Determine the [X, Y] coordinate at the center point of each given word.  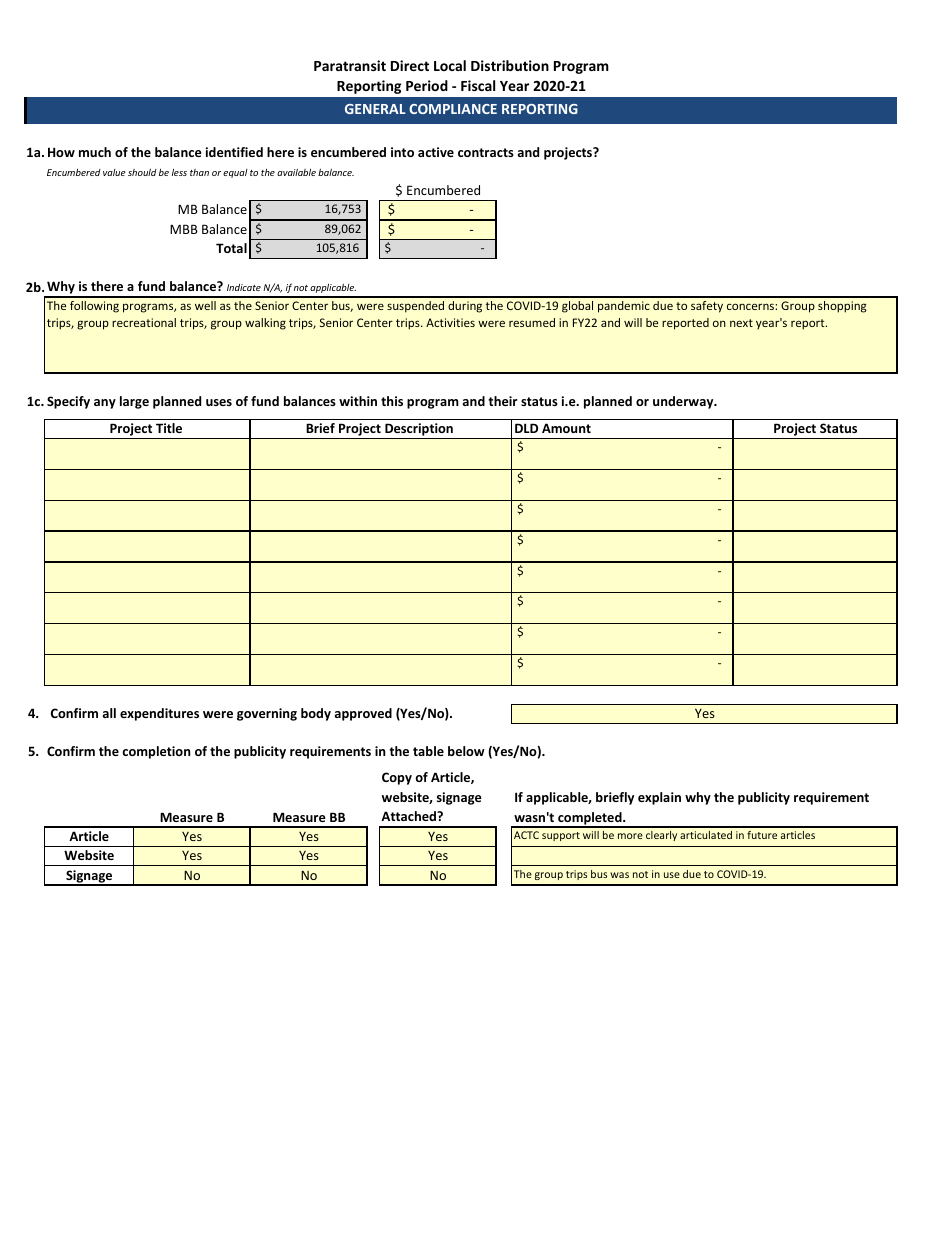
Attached [410, 816]
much [95, 152]
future [762, 835]
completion [156, 752]
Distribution [510, 65]
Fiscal [478, 85]
